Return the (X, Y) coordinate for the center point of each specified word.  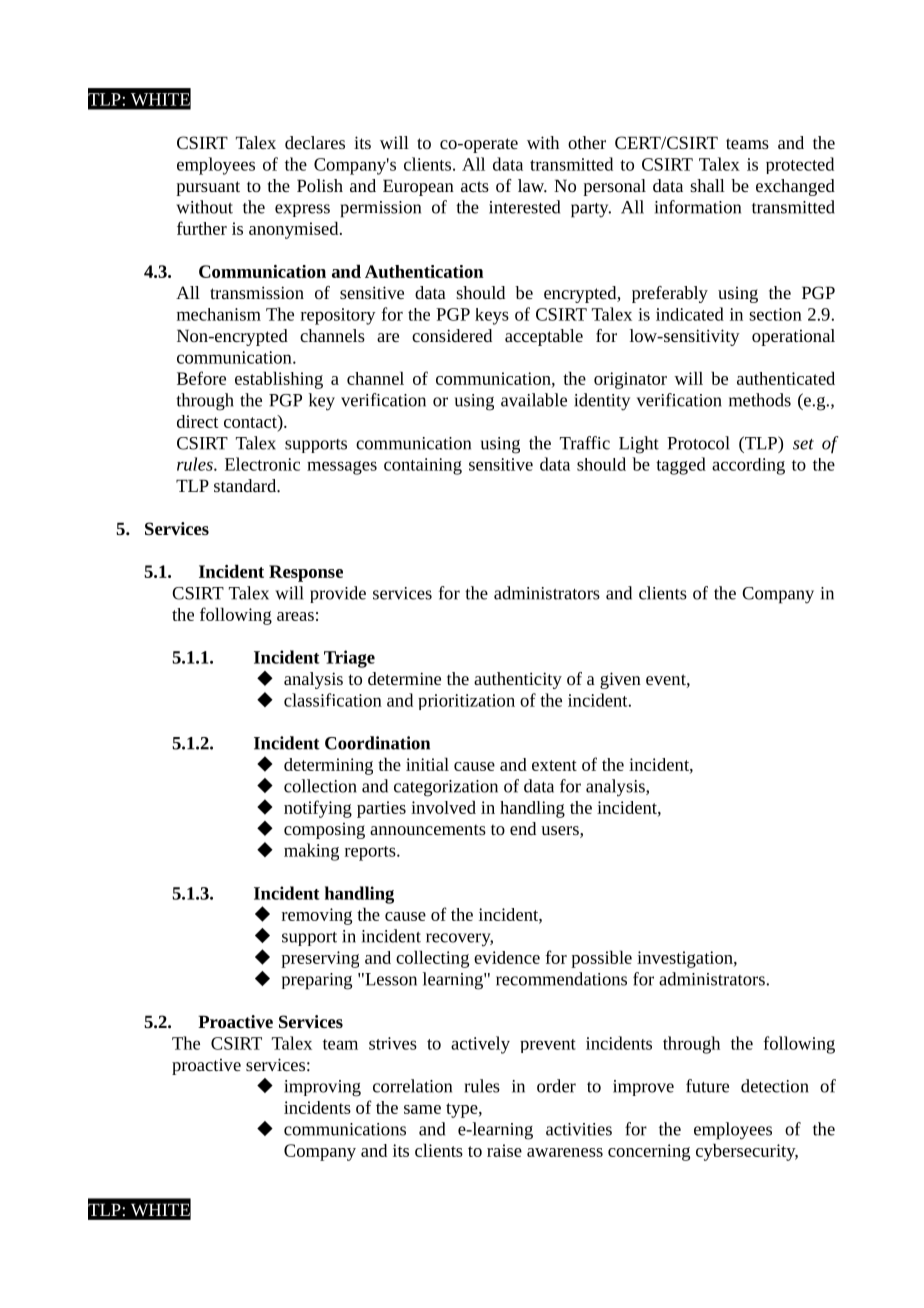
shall (707, 185)
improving (322, 1088)
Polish (320, 185)
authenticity (518, 680)
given (620, 680)
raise (504, 1150)
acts (475, 186)
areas (295, 616)
